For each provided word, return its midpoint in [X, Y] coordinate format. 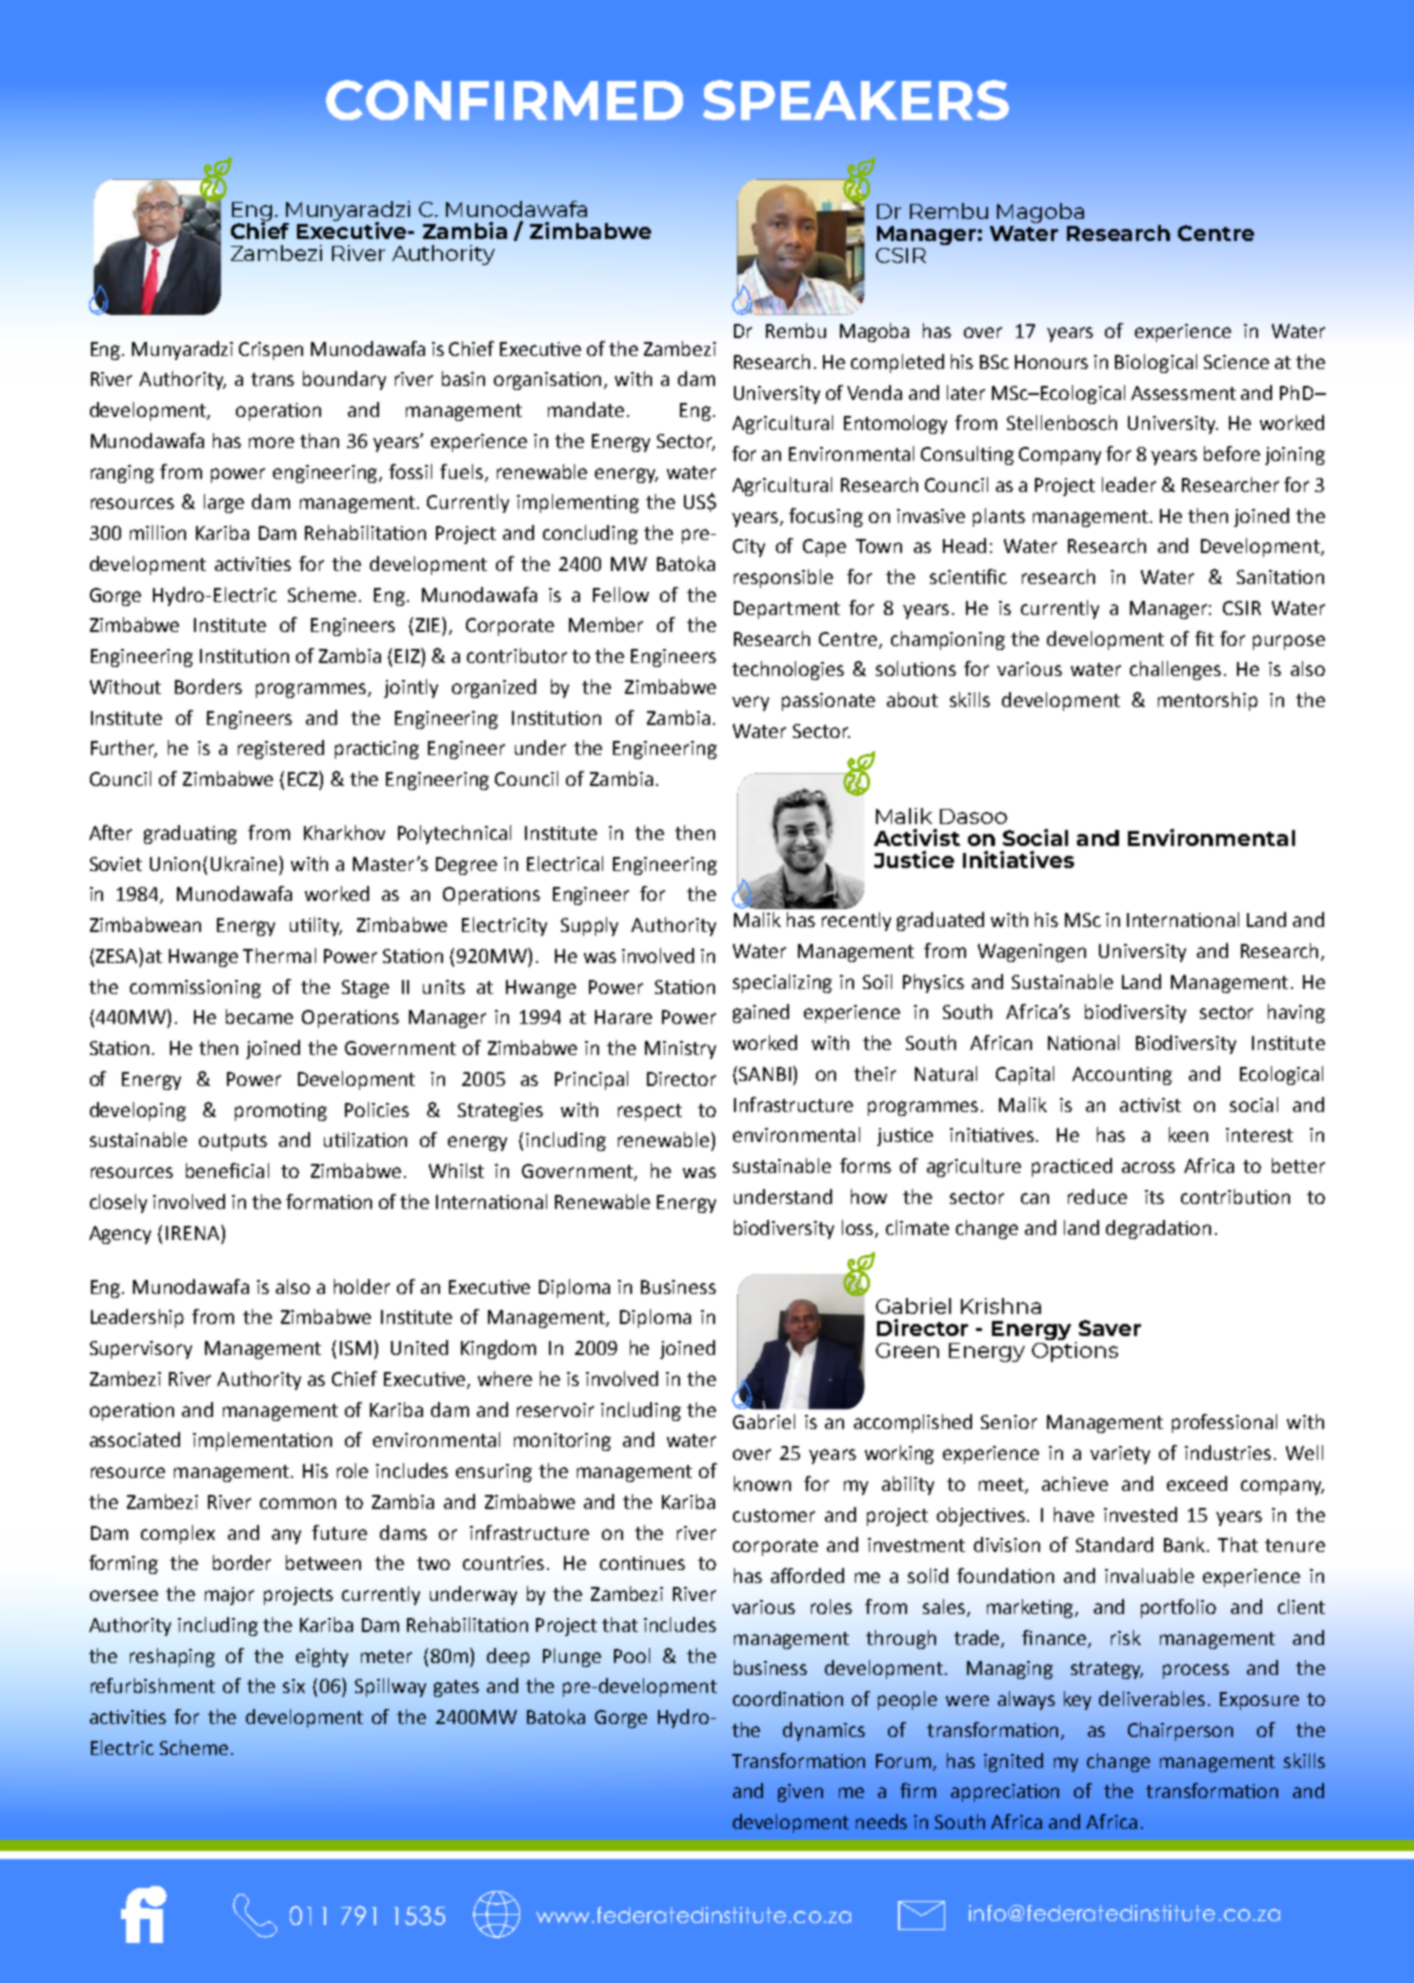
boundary [344, 380]
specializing [782, 983]
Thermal [279, 955]
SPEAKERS [856, 100]
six [294, 1686]
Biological [1156, 363]
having [1296, 1013]
